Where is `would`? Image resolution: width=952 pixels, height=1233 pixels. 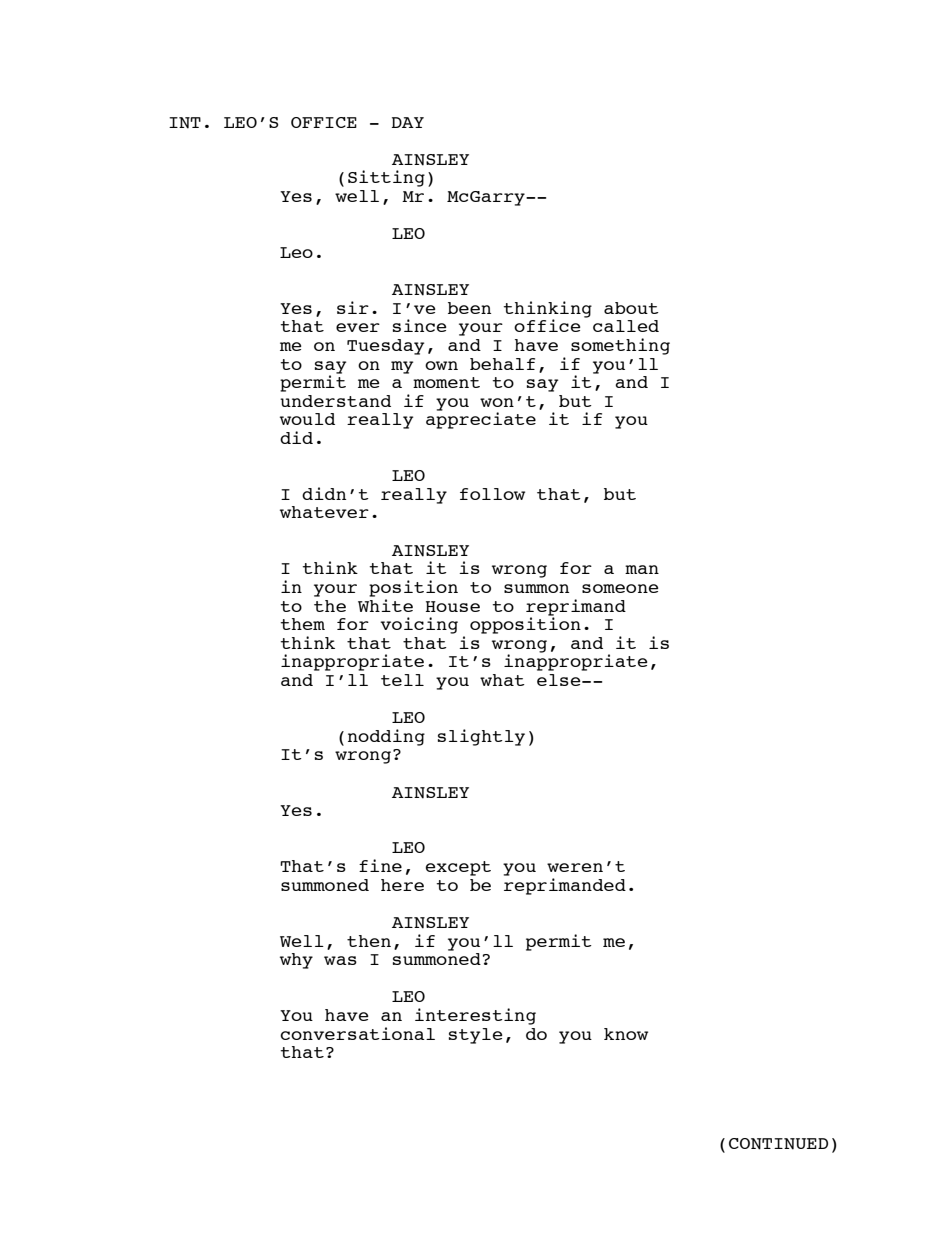 would is located at coordinates (307, 419).
